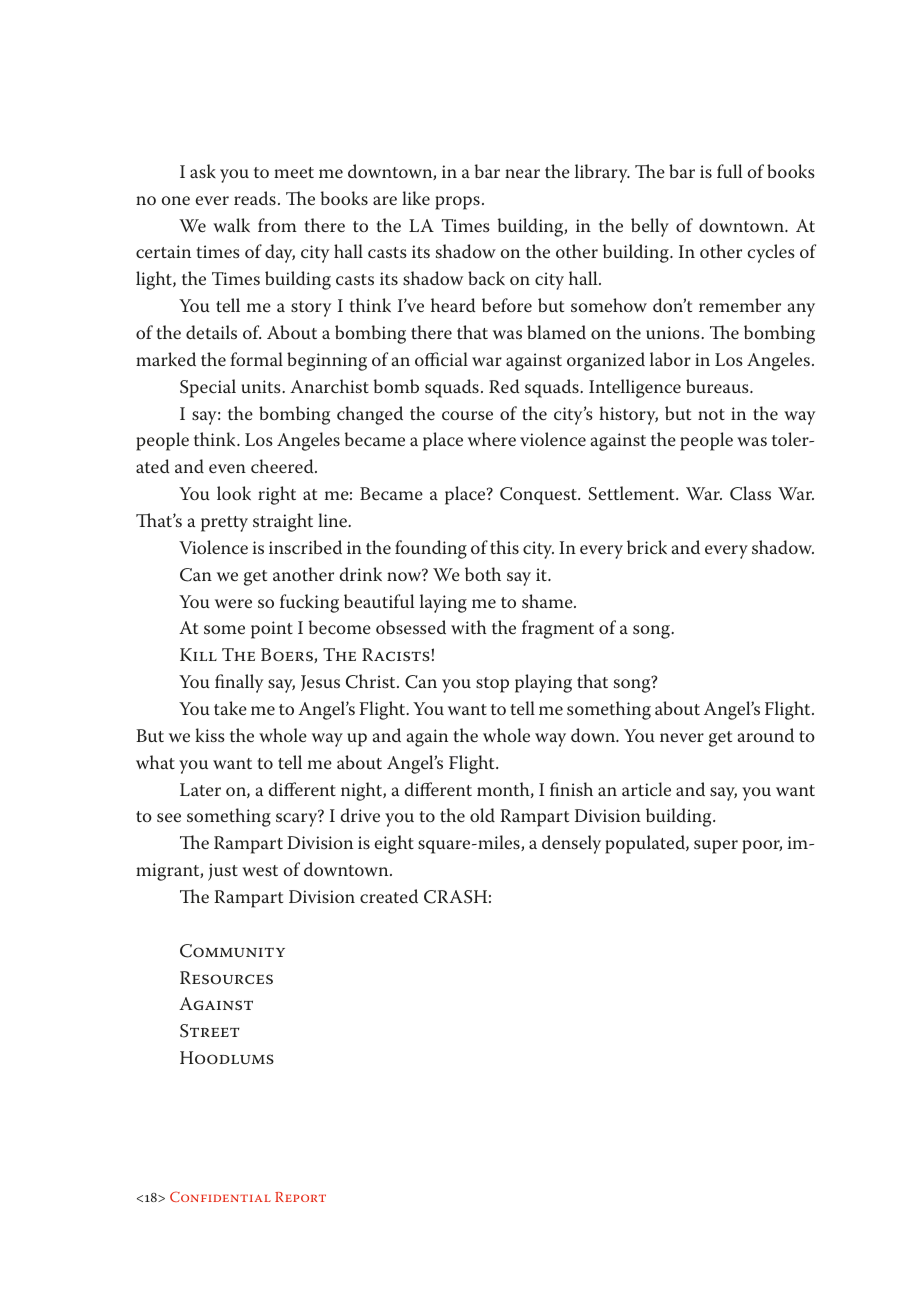  Describe the element at coordinates (457, 203) in the document. I see `props` at that location.
